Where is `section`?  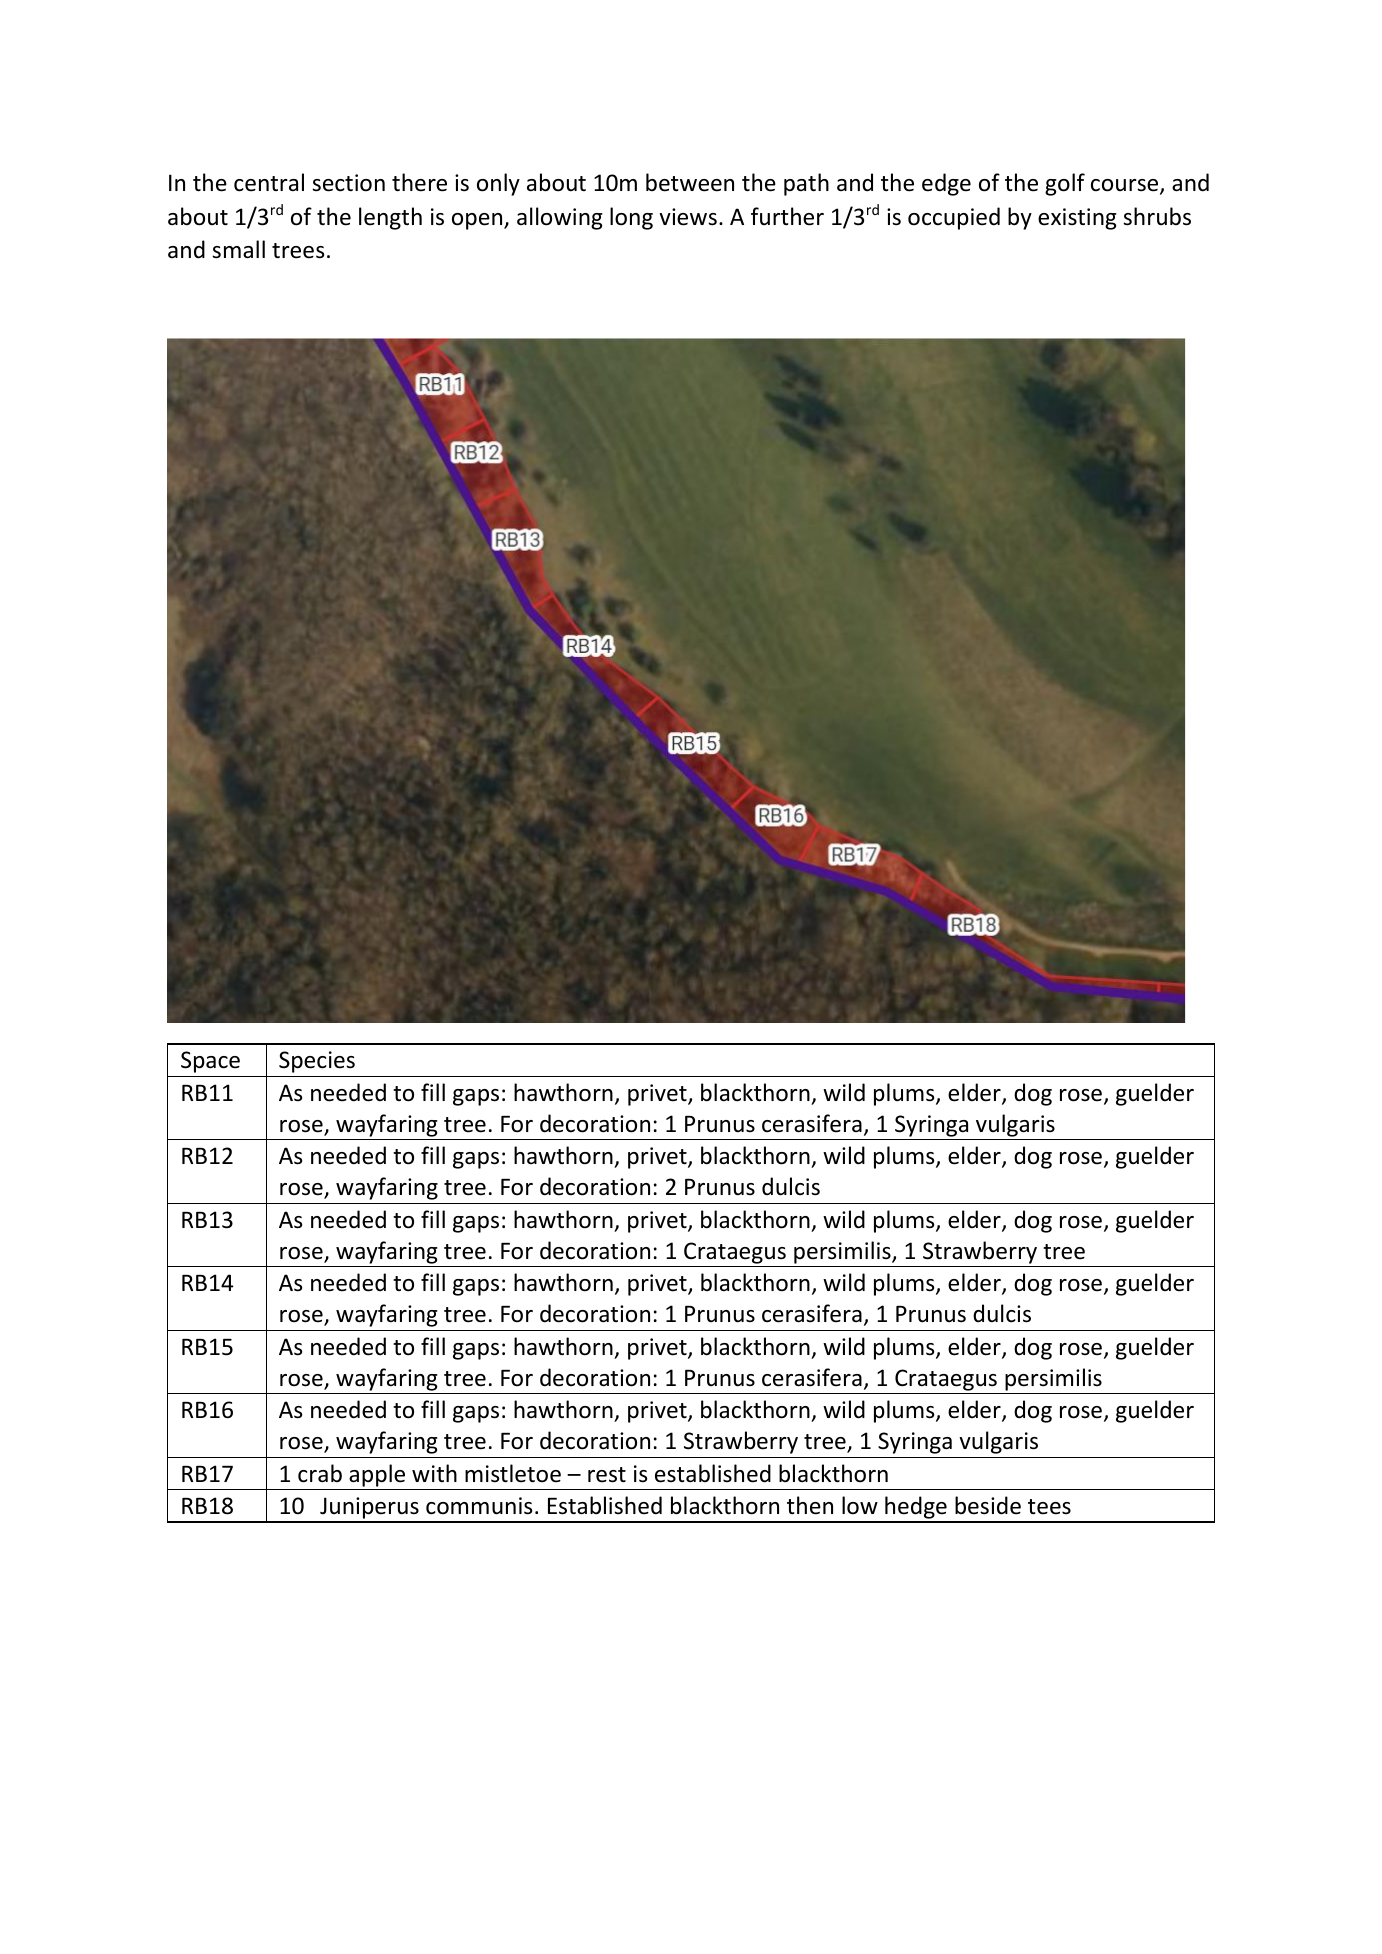
section is located at coordinates (348, 183).
